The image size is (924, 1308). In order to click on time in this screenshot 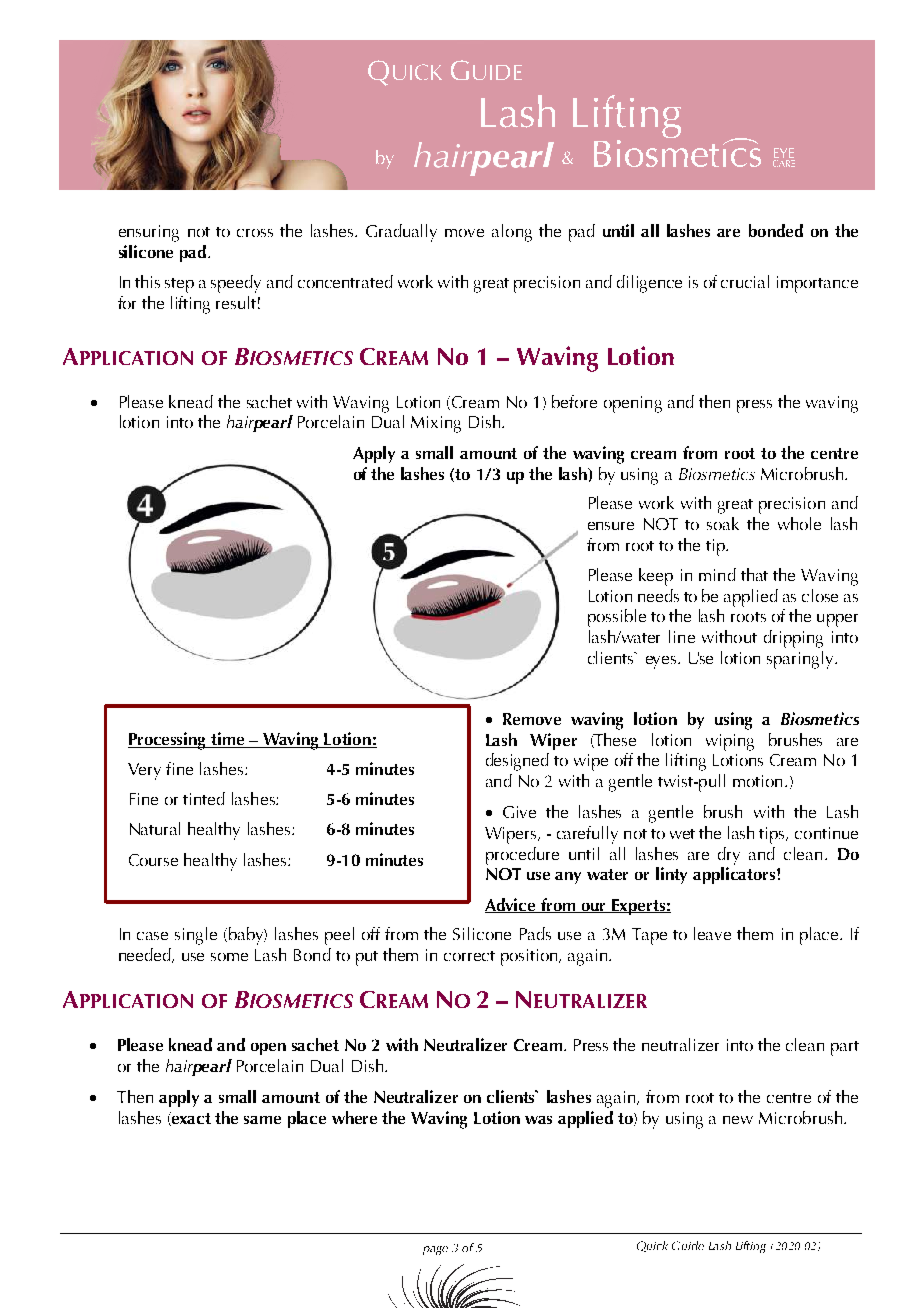, I will do `click(228, 740)`.
